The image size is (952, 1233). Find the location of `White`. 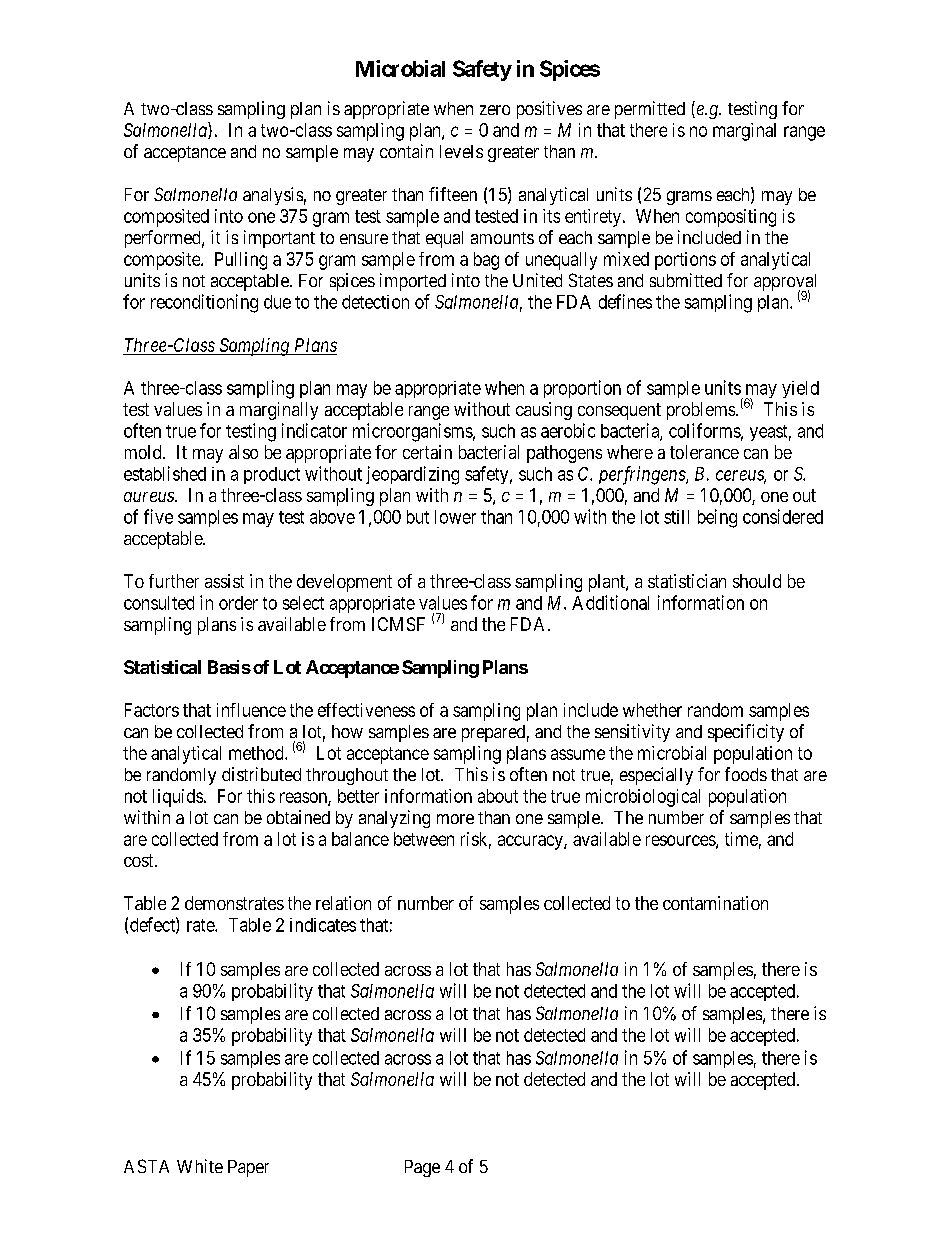

White is located at coordinates (200, 1166).
